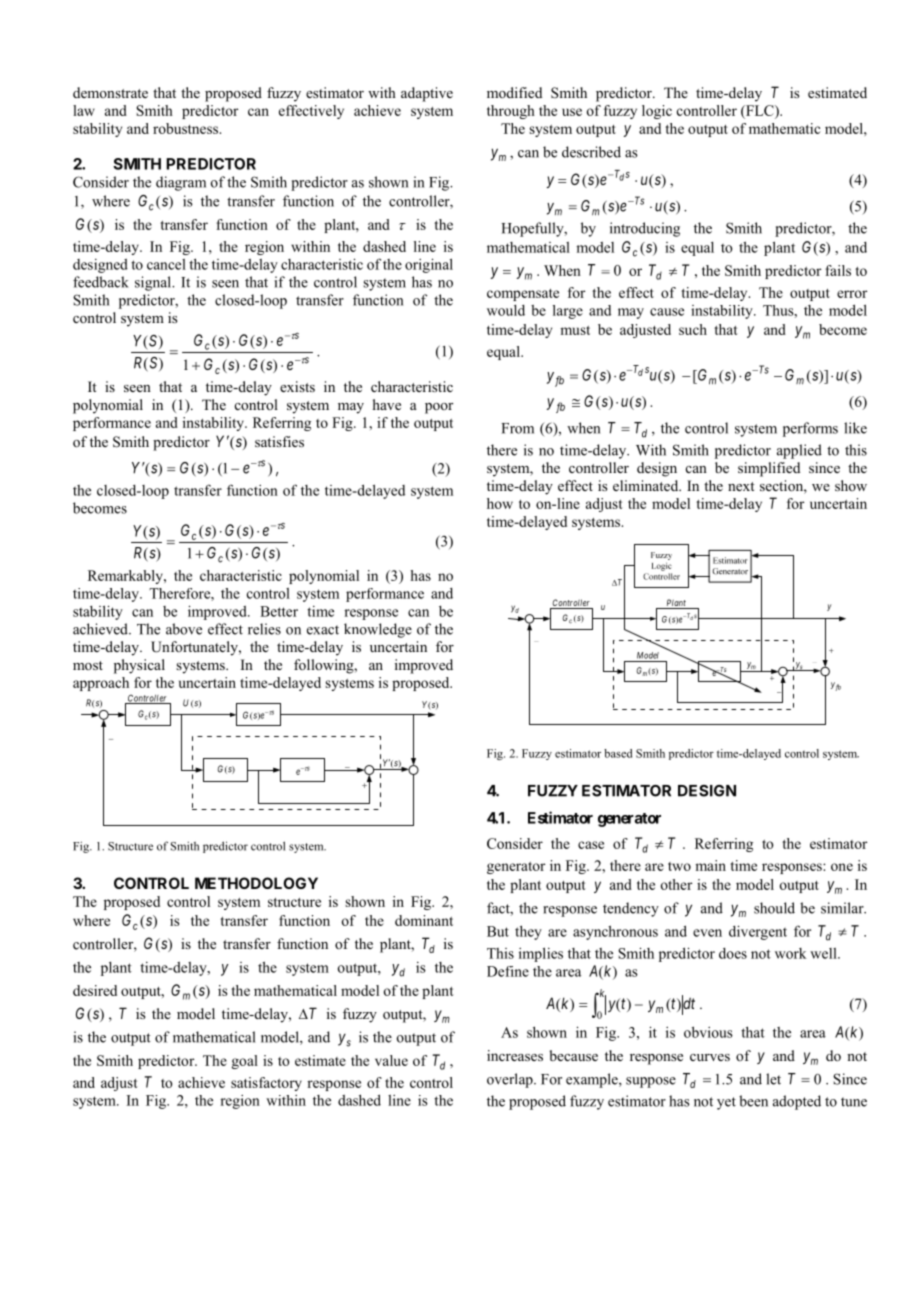 The image size is (924, 1308). Describe the element at coordinates (184, 629) in the screenshot. I see `above` at that location.
